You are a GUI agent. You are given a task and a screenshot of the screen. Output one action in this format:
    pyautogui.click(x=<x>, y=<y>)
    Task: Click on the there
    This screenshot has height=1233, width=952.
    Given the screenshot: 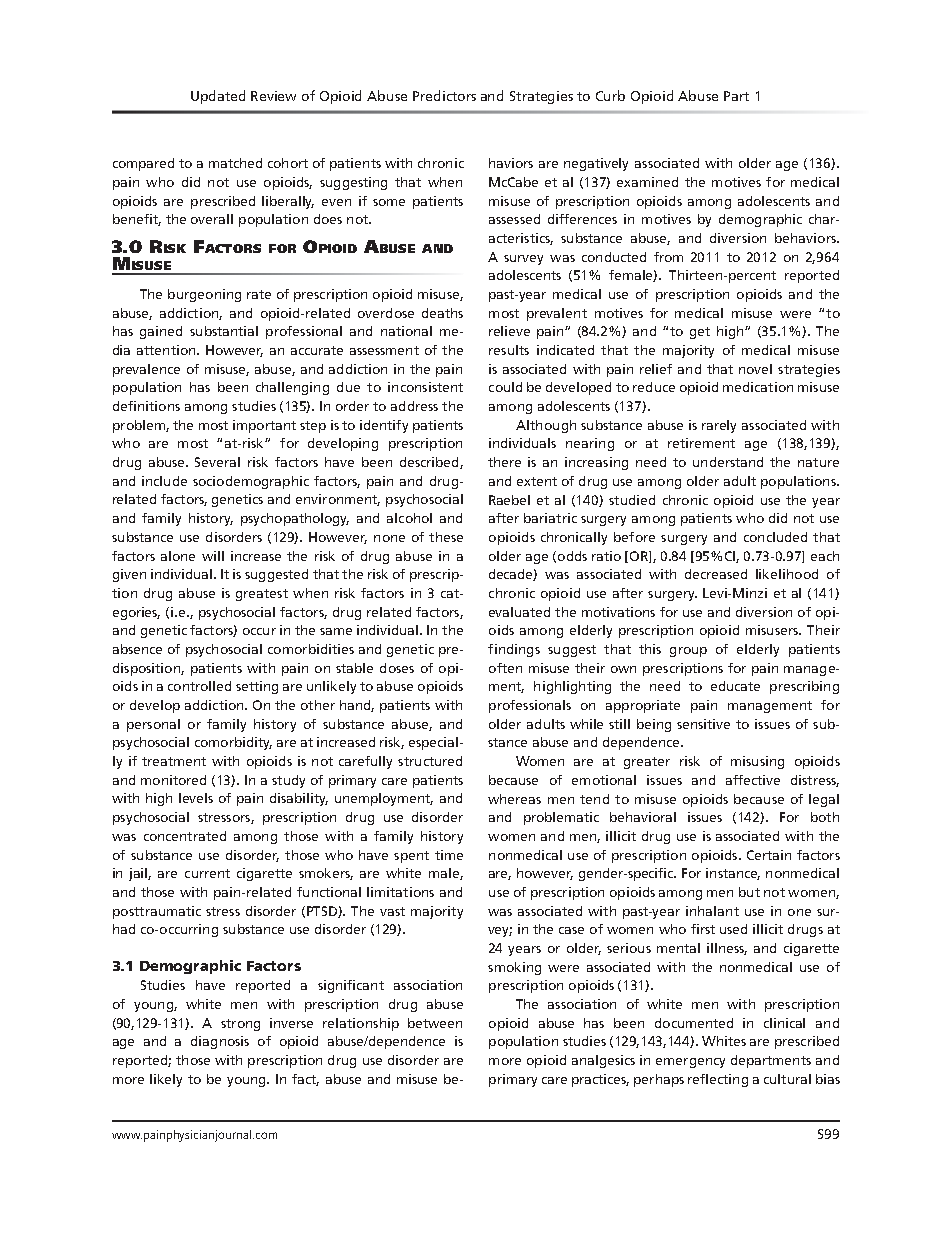 What is the action you would take?
    pyautogui.click(x=504, y=462)
